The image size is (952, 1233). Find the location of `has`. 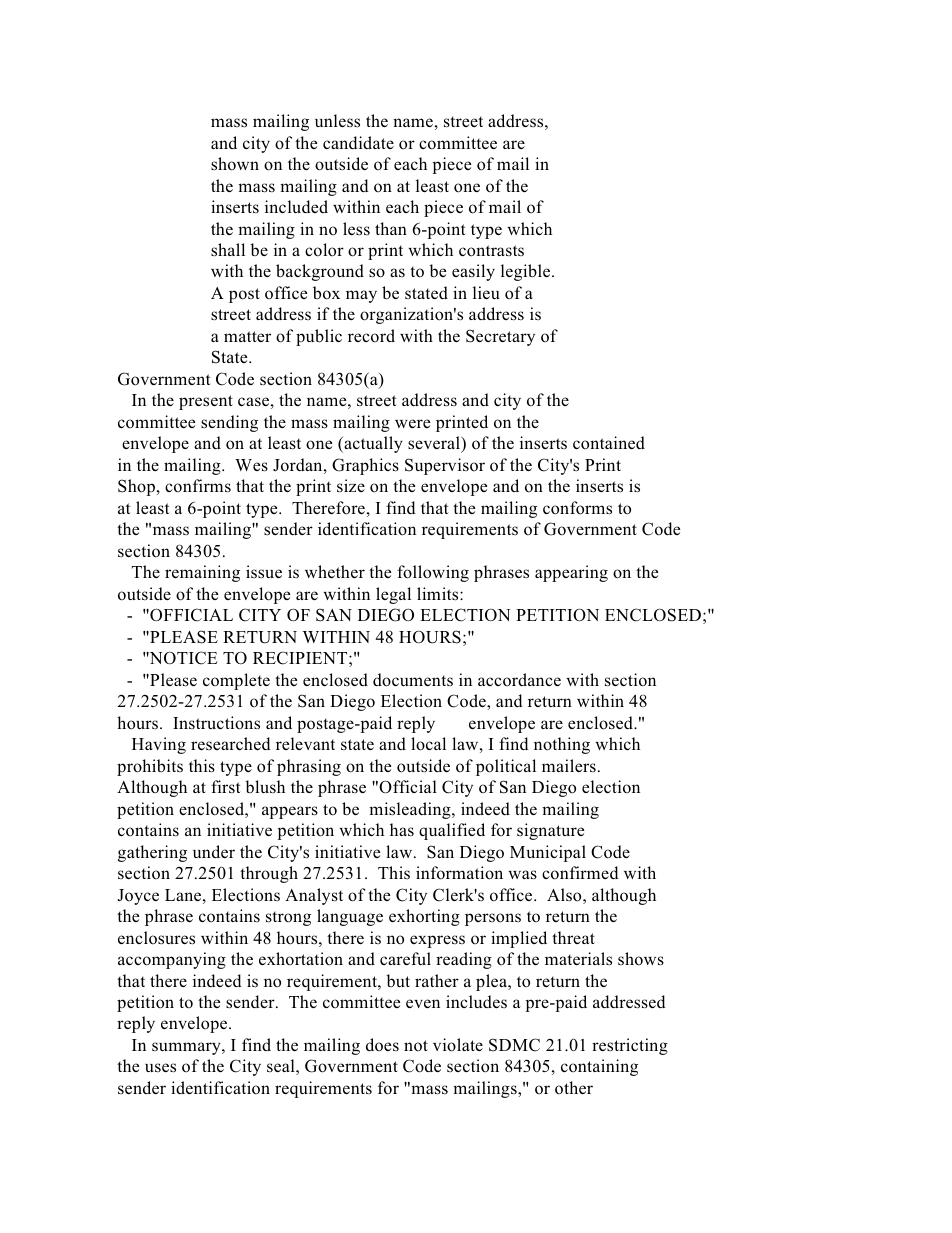

has is located at coordinates (402, 829).
